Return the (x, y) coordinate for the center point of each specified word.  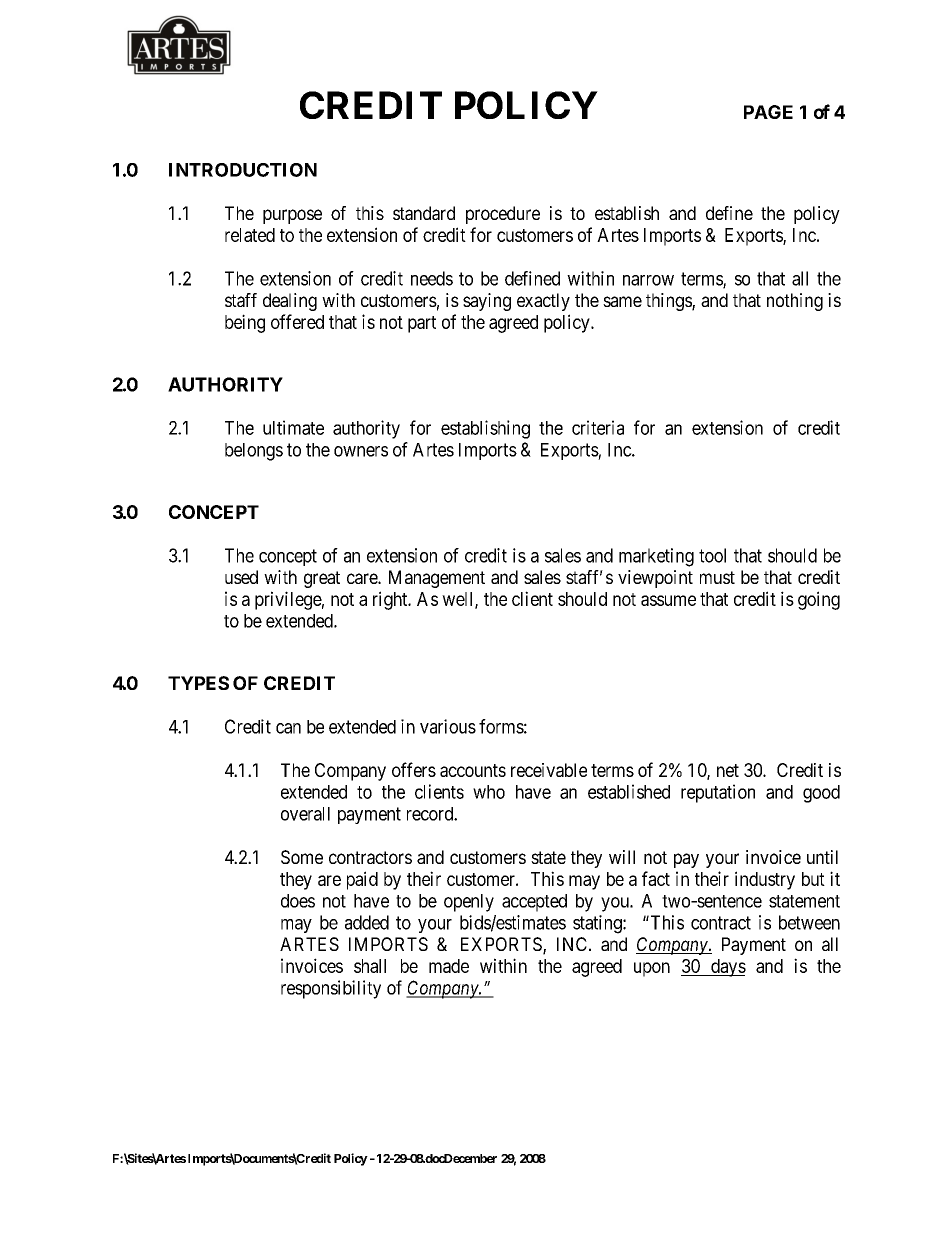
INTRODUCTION (243, 170)
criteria (598, 427)
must (717, 577)
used (241, 577)
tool (712, 555)
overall (305, 814)
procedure (503, 215)
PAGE (768, 112)
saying (487, 302)
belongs (254, 452)
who (489, 792)
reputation (718, 793)
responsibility (331, 989)
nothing (795, 302)
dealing (290, 302)
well (459, 600)
